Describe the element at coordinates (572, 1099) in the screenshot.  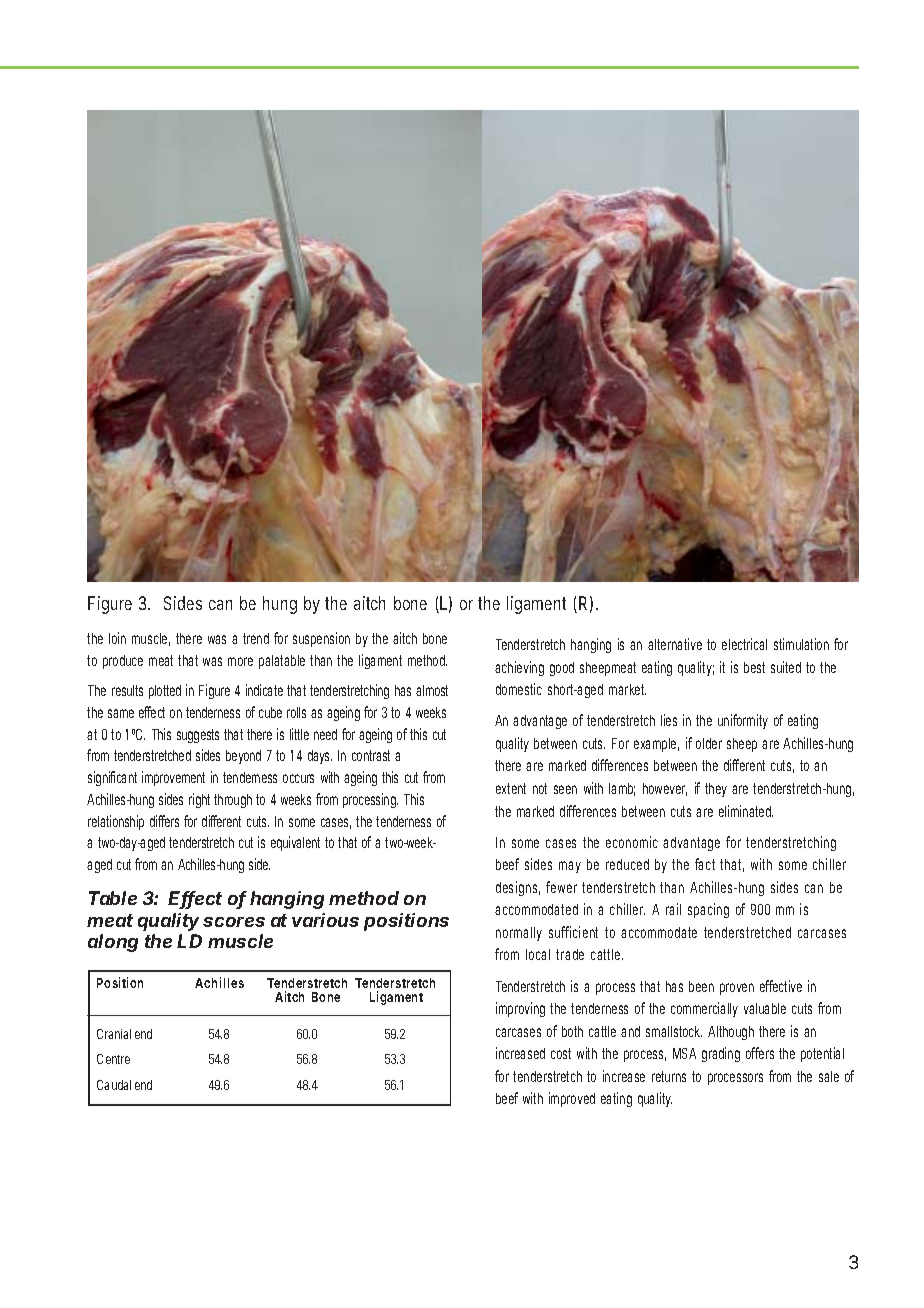
I see `improved` at that location.
